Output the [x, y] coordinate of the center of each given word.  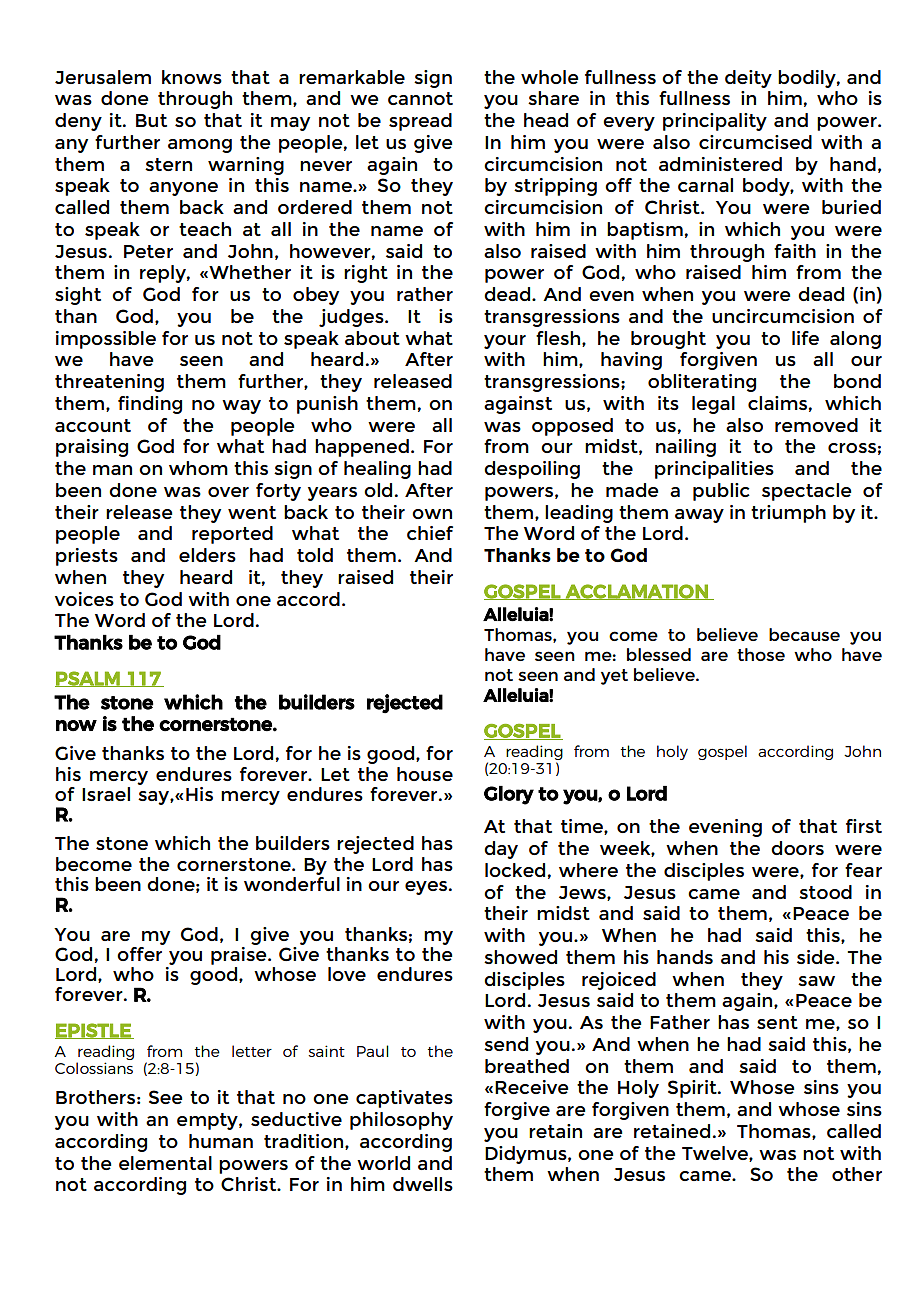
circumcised [755, 142]
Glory [509, 795]
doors [797, 848]
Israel [106, 794]
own [432, 514]
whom [198, 468]
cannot [420, 98]
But [151, 120]
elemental [165, 1163]
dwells [423, 1184]
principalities [714, 470]
